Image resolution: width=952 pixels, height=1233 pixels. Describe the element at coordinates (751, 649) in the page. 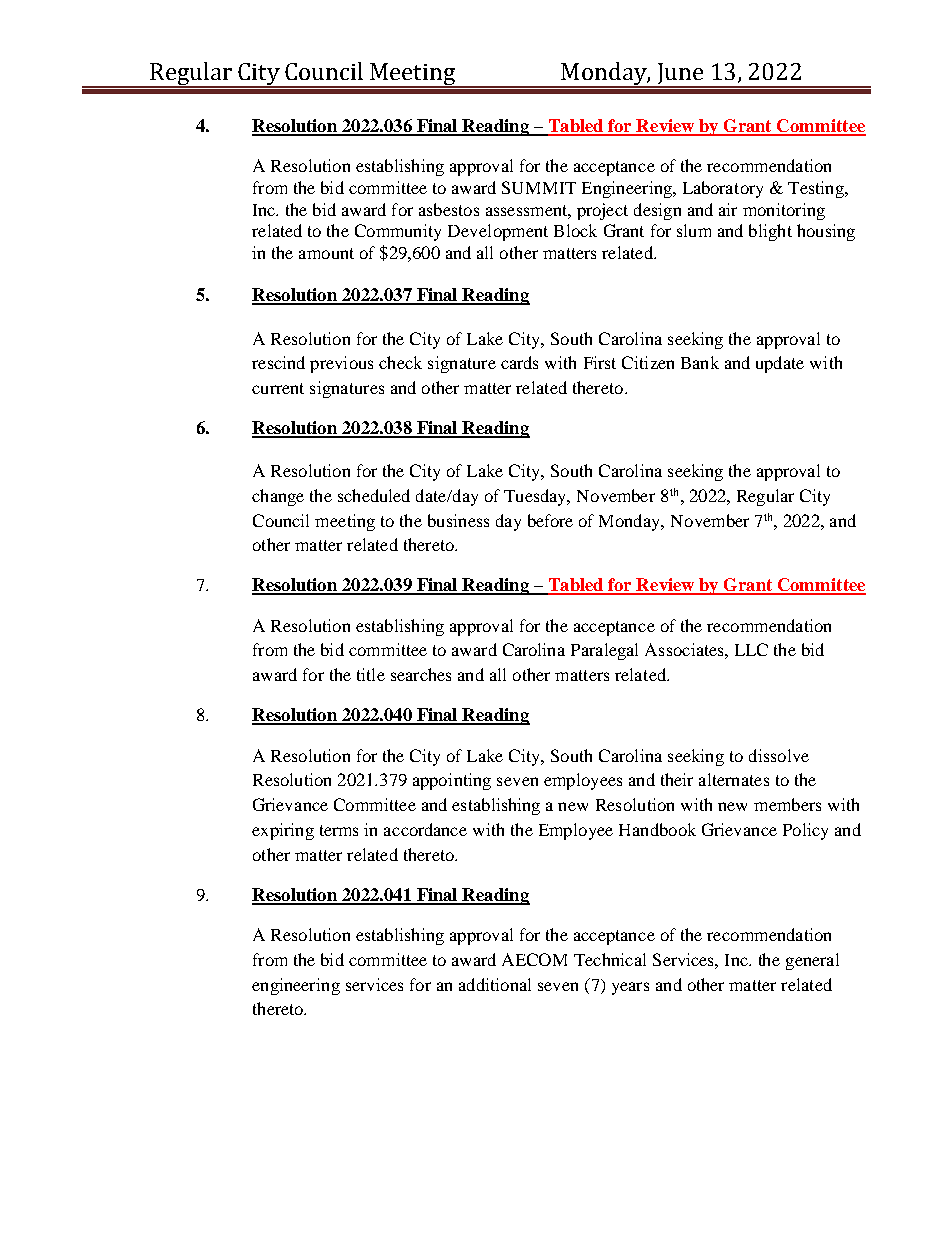

I see `LLC` at that location.
